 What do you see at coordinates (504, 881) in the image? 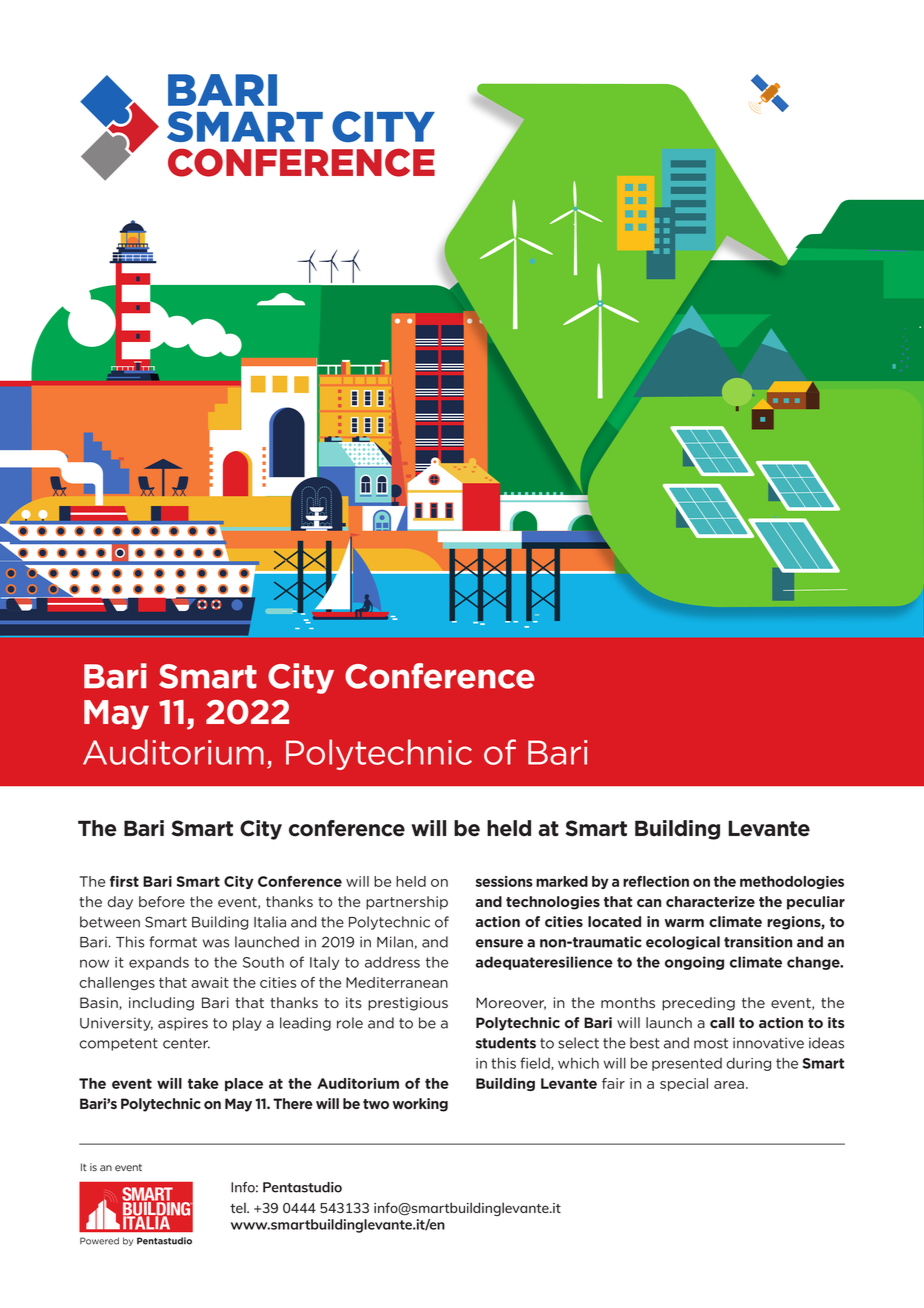
I see `sessions` at bounding box center [504, 881].
